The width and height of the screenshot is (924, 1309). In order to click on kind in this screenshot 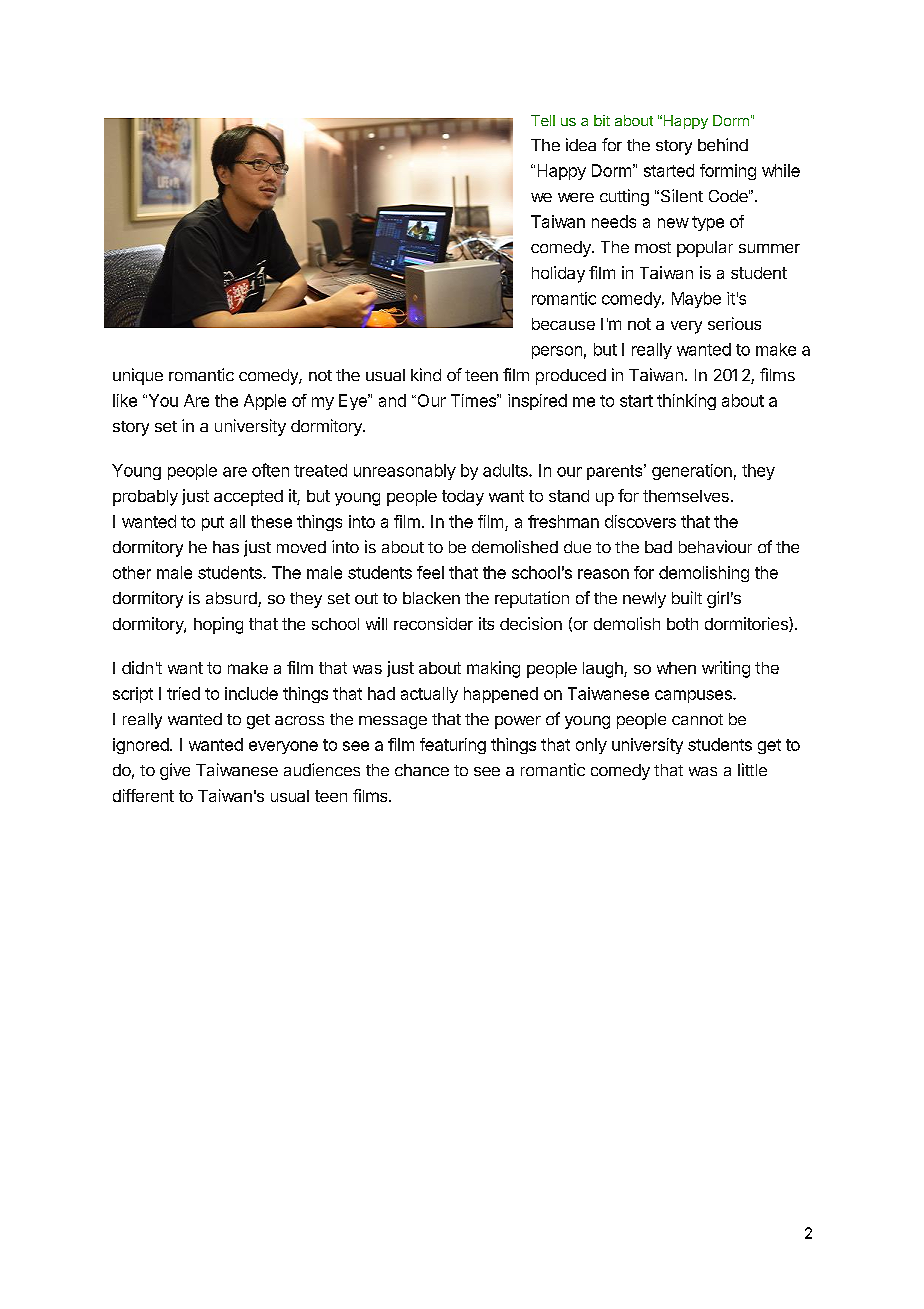, I will do `click(426, 374)`.
